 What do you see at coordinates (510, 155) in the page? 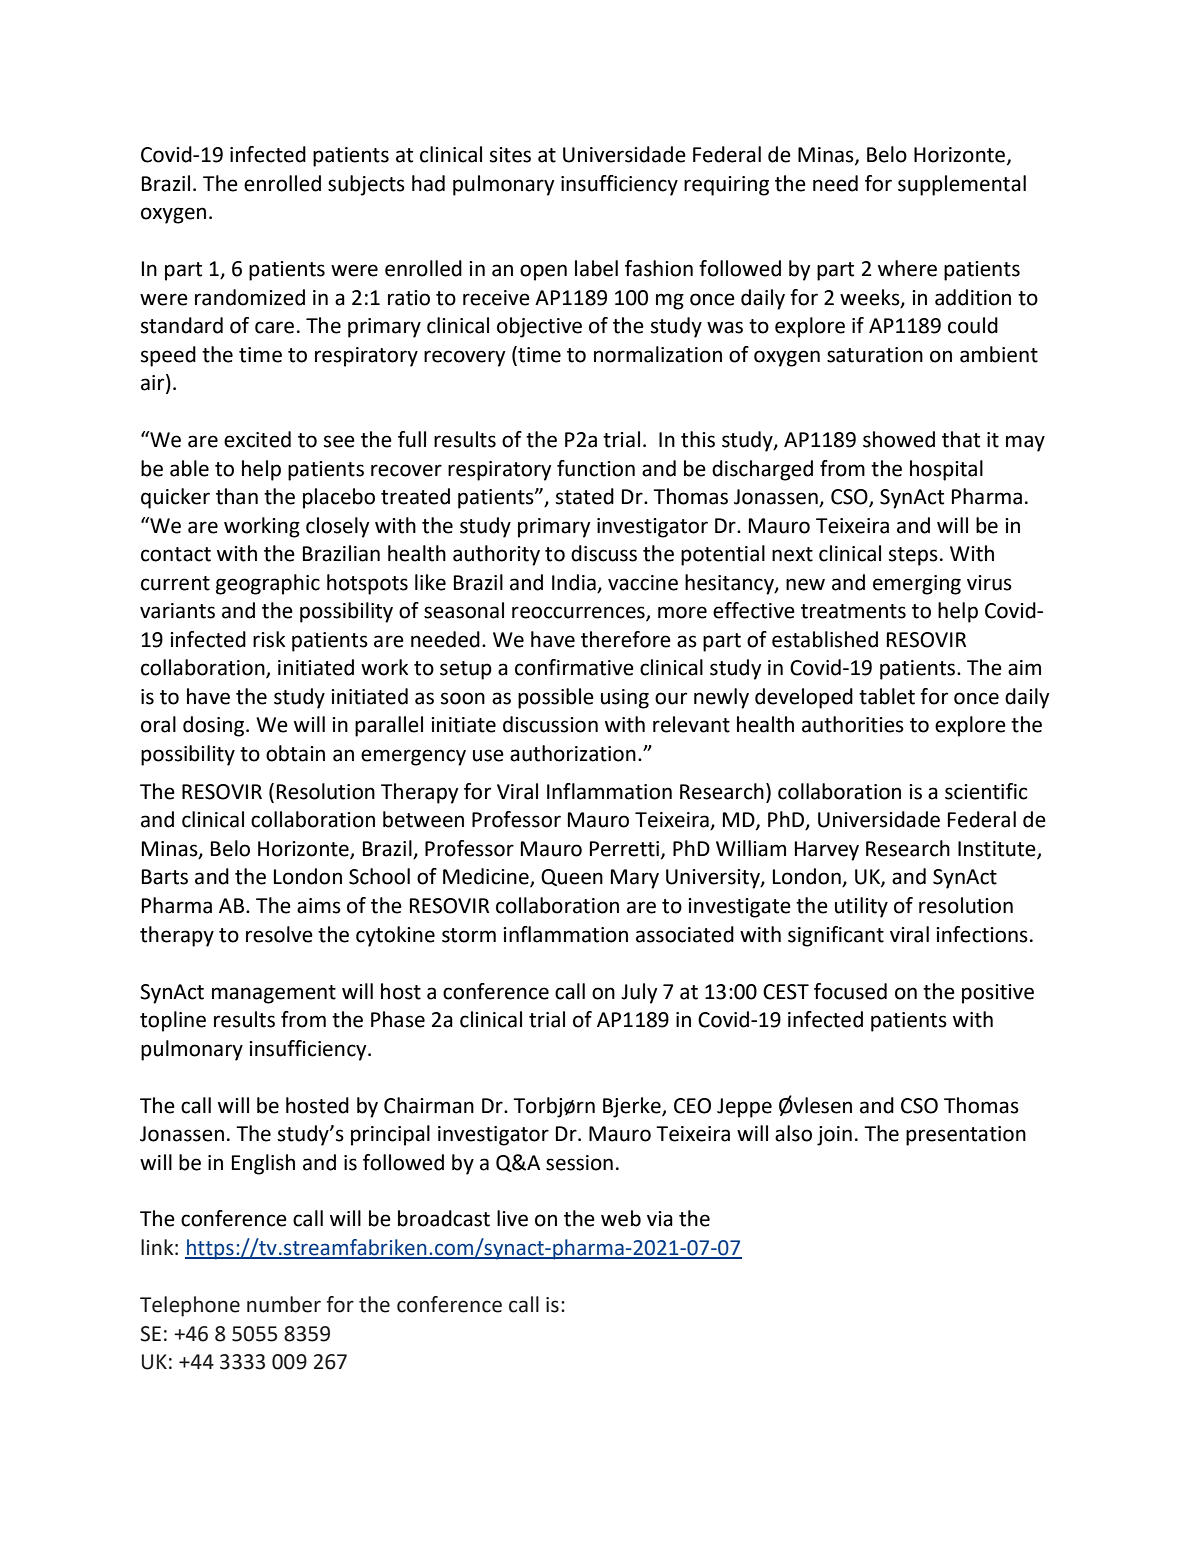
I see `sites` at bounding box center [510, 155].
